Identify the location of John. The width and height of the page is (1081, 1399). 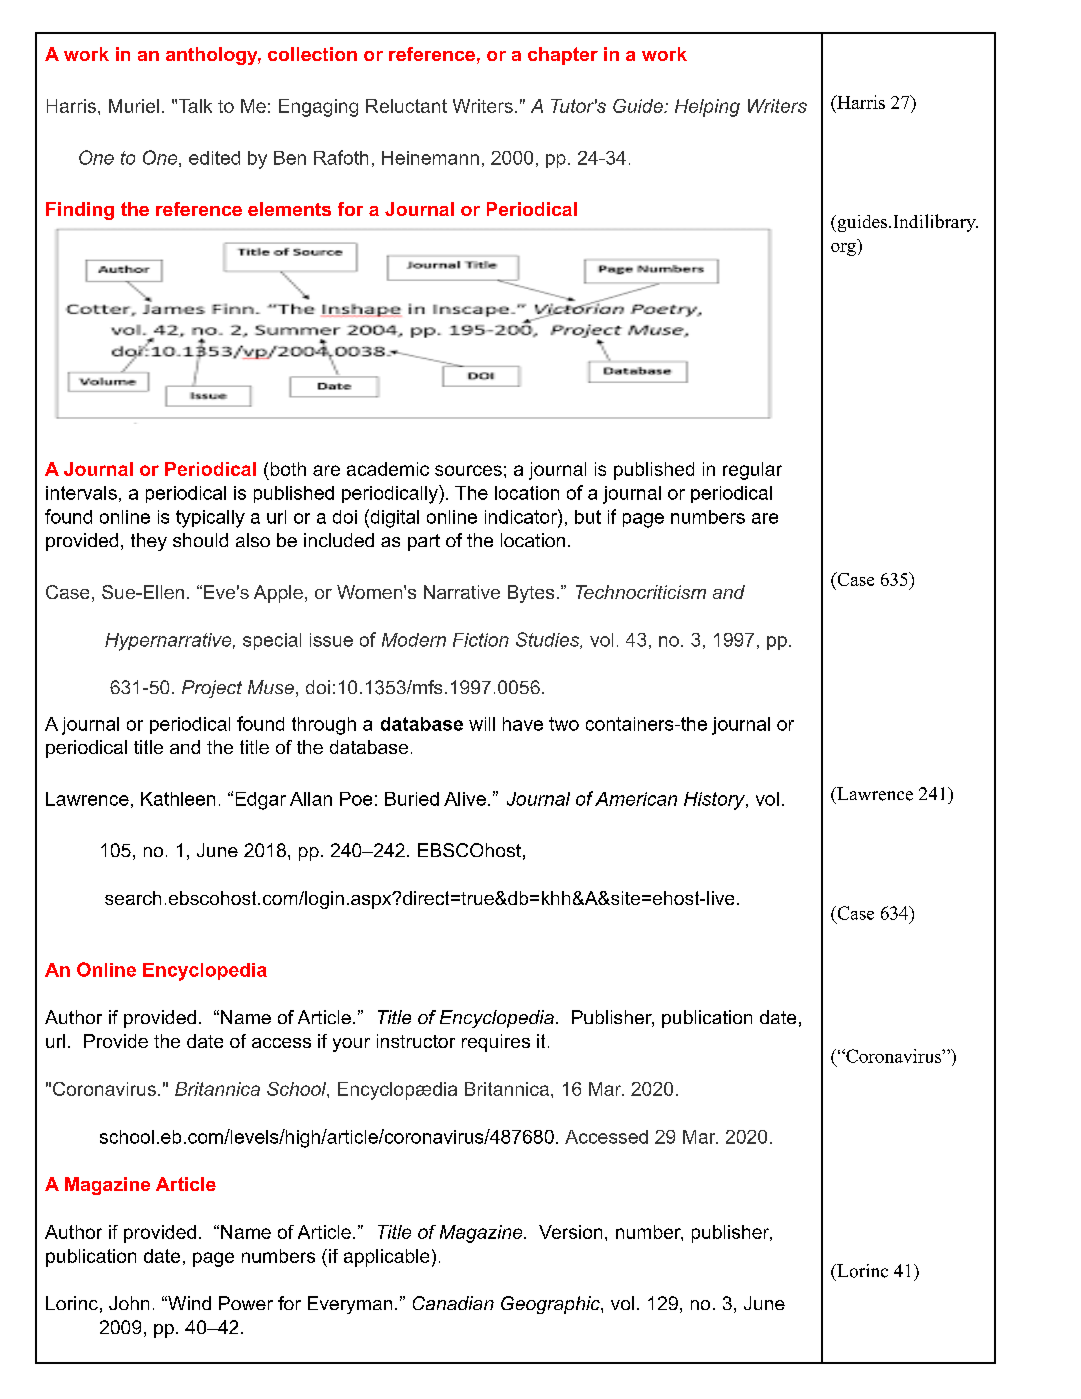
(129, 1303).
